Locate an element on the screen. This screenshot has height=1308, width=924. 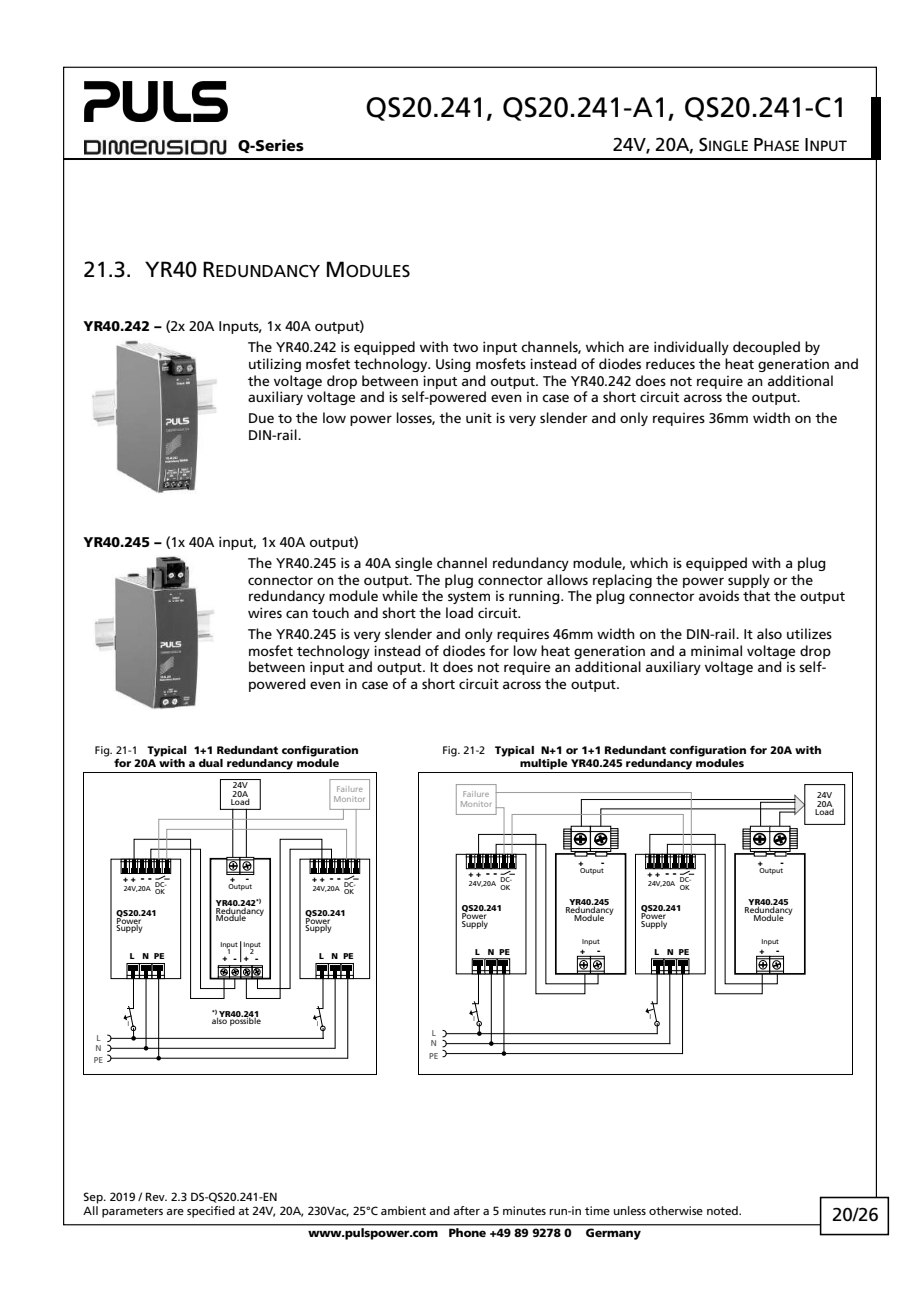
Using is located at coordinates (453, 365).
